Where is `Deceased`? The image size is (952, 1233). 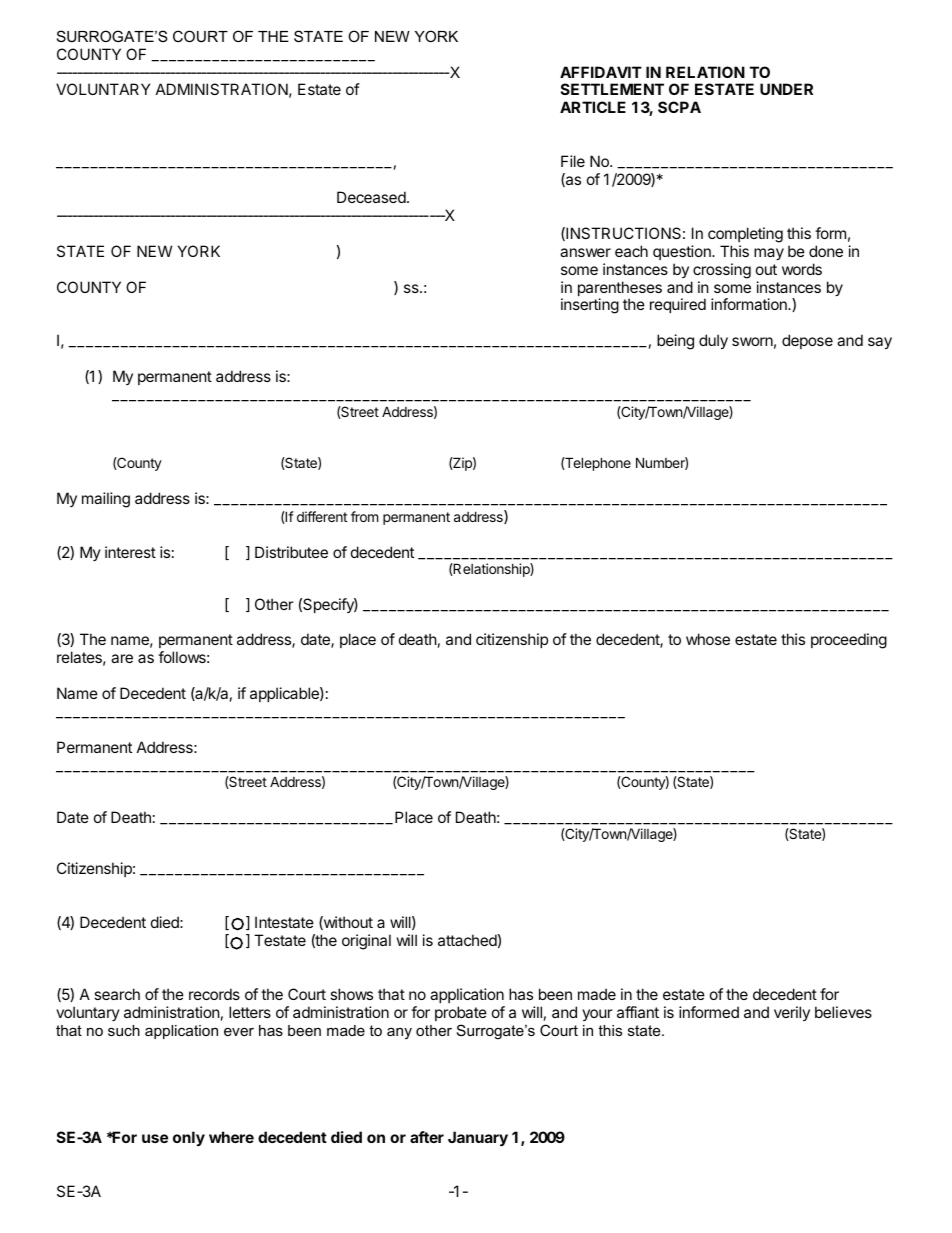 Deceased is located at coordinates (371, 197).
